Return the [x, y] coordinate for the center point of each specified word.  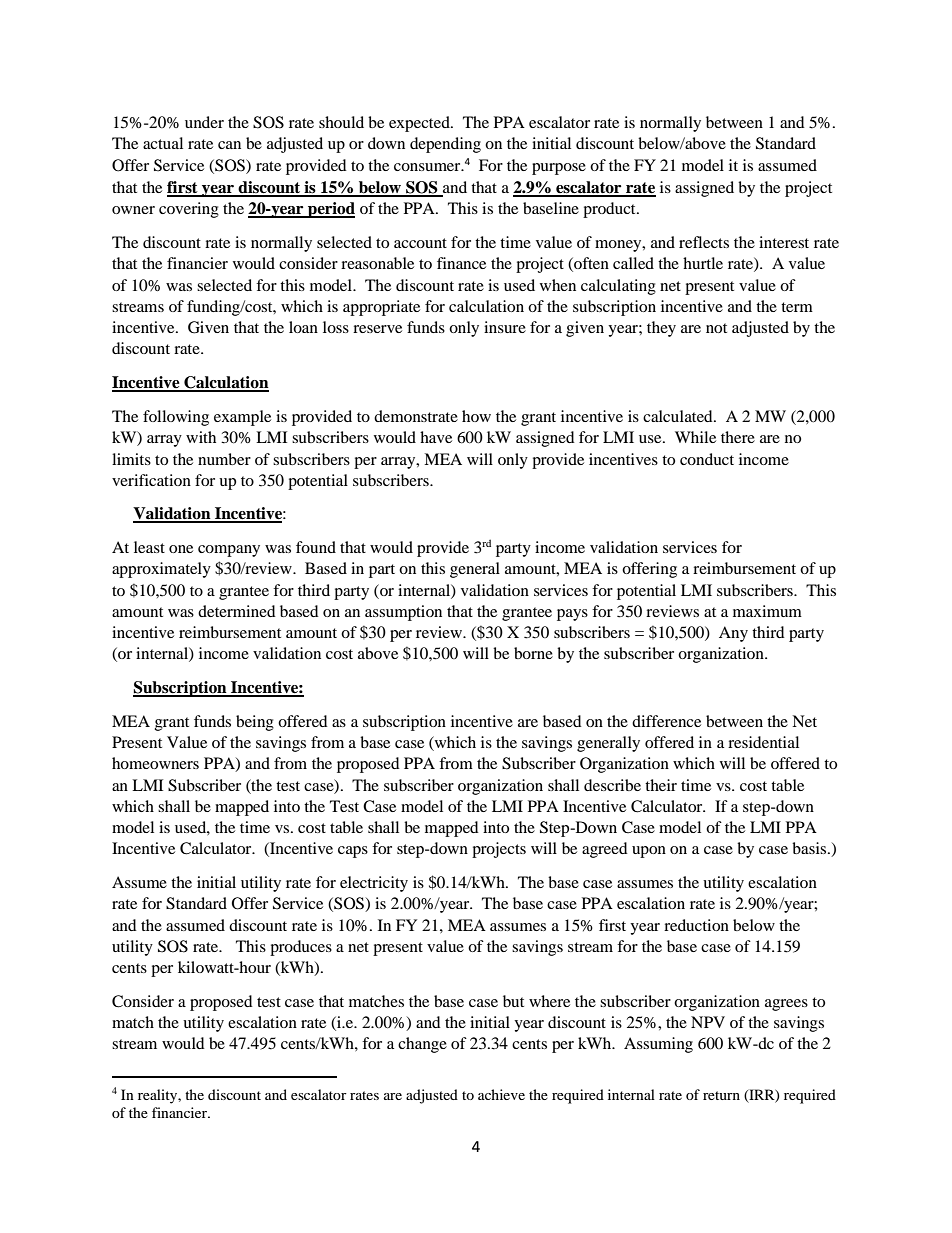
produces [301, 948]
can [229, 145]
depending [445, 145]
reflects [704, 242]
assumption [403, 613]
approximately [161, 570]
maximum [767, 611]
